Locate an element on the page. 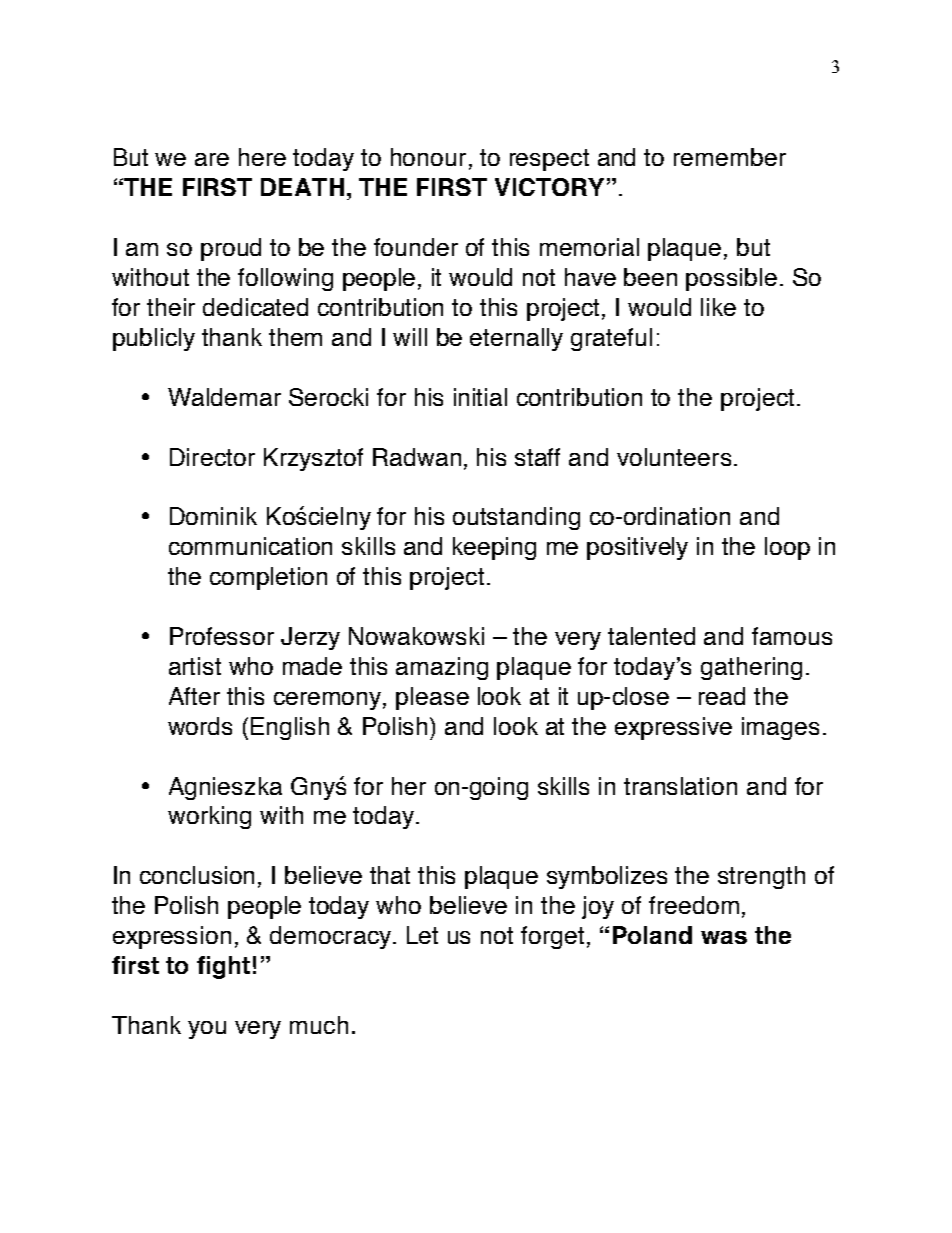 The height and width of the document is (1233, 952). remember is located at coordinates (730, 157).
